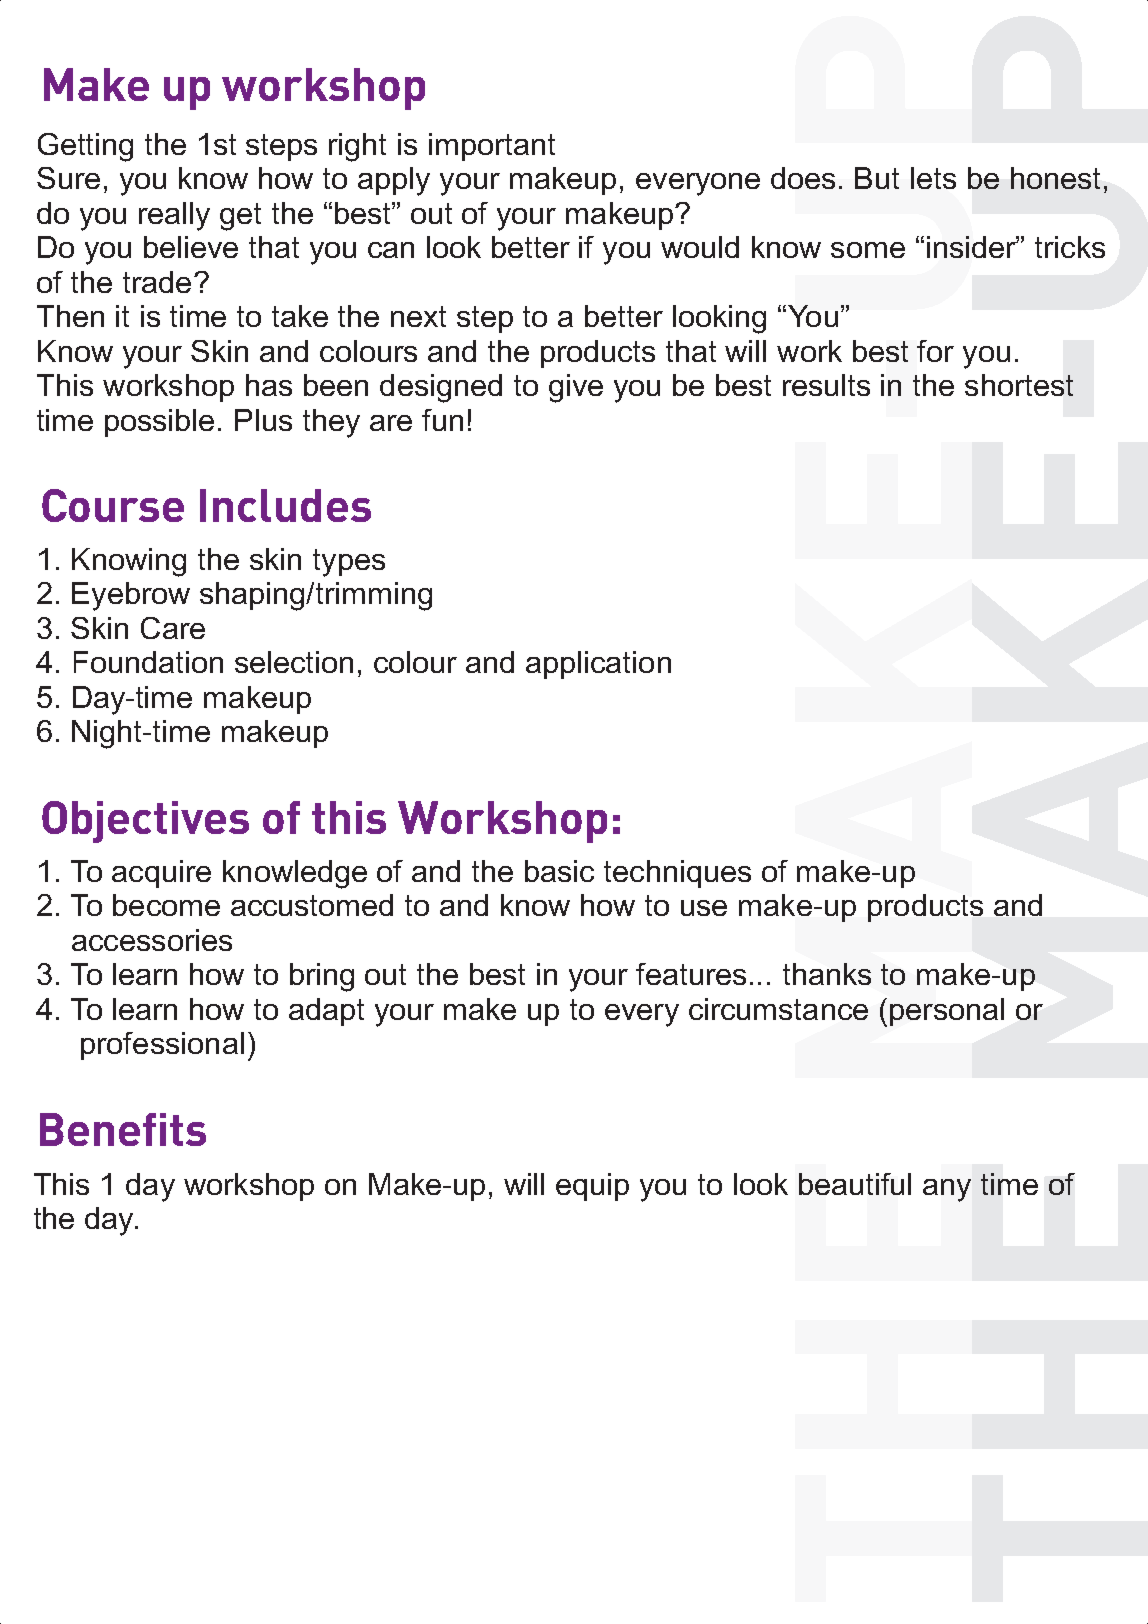 This screenshot has height=1624, width=1148. Describe the element at coordinates (159, 423) in the screenshot. I see `possible` at that location.
